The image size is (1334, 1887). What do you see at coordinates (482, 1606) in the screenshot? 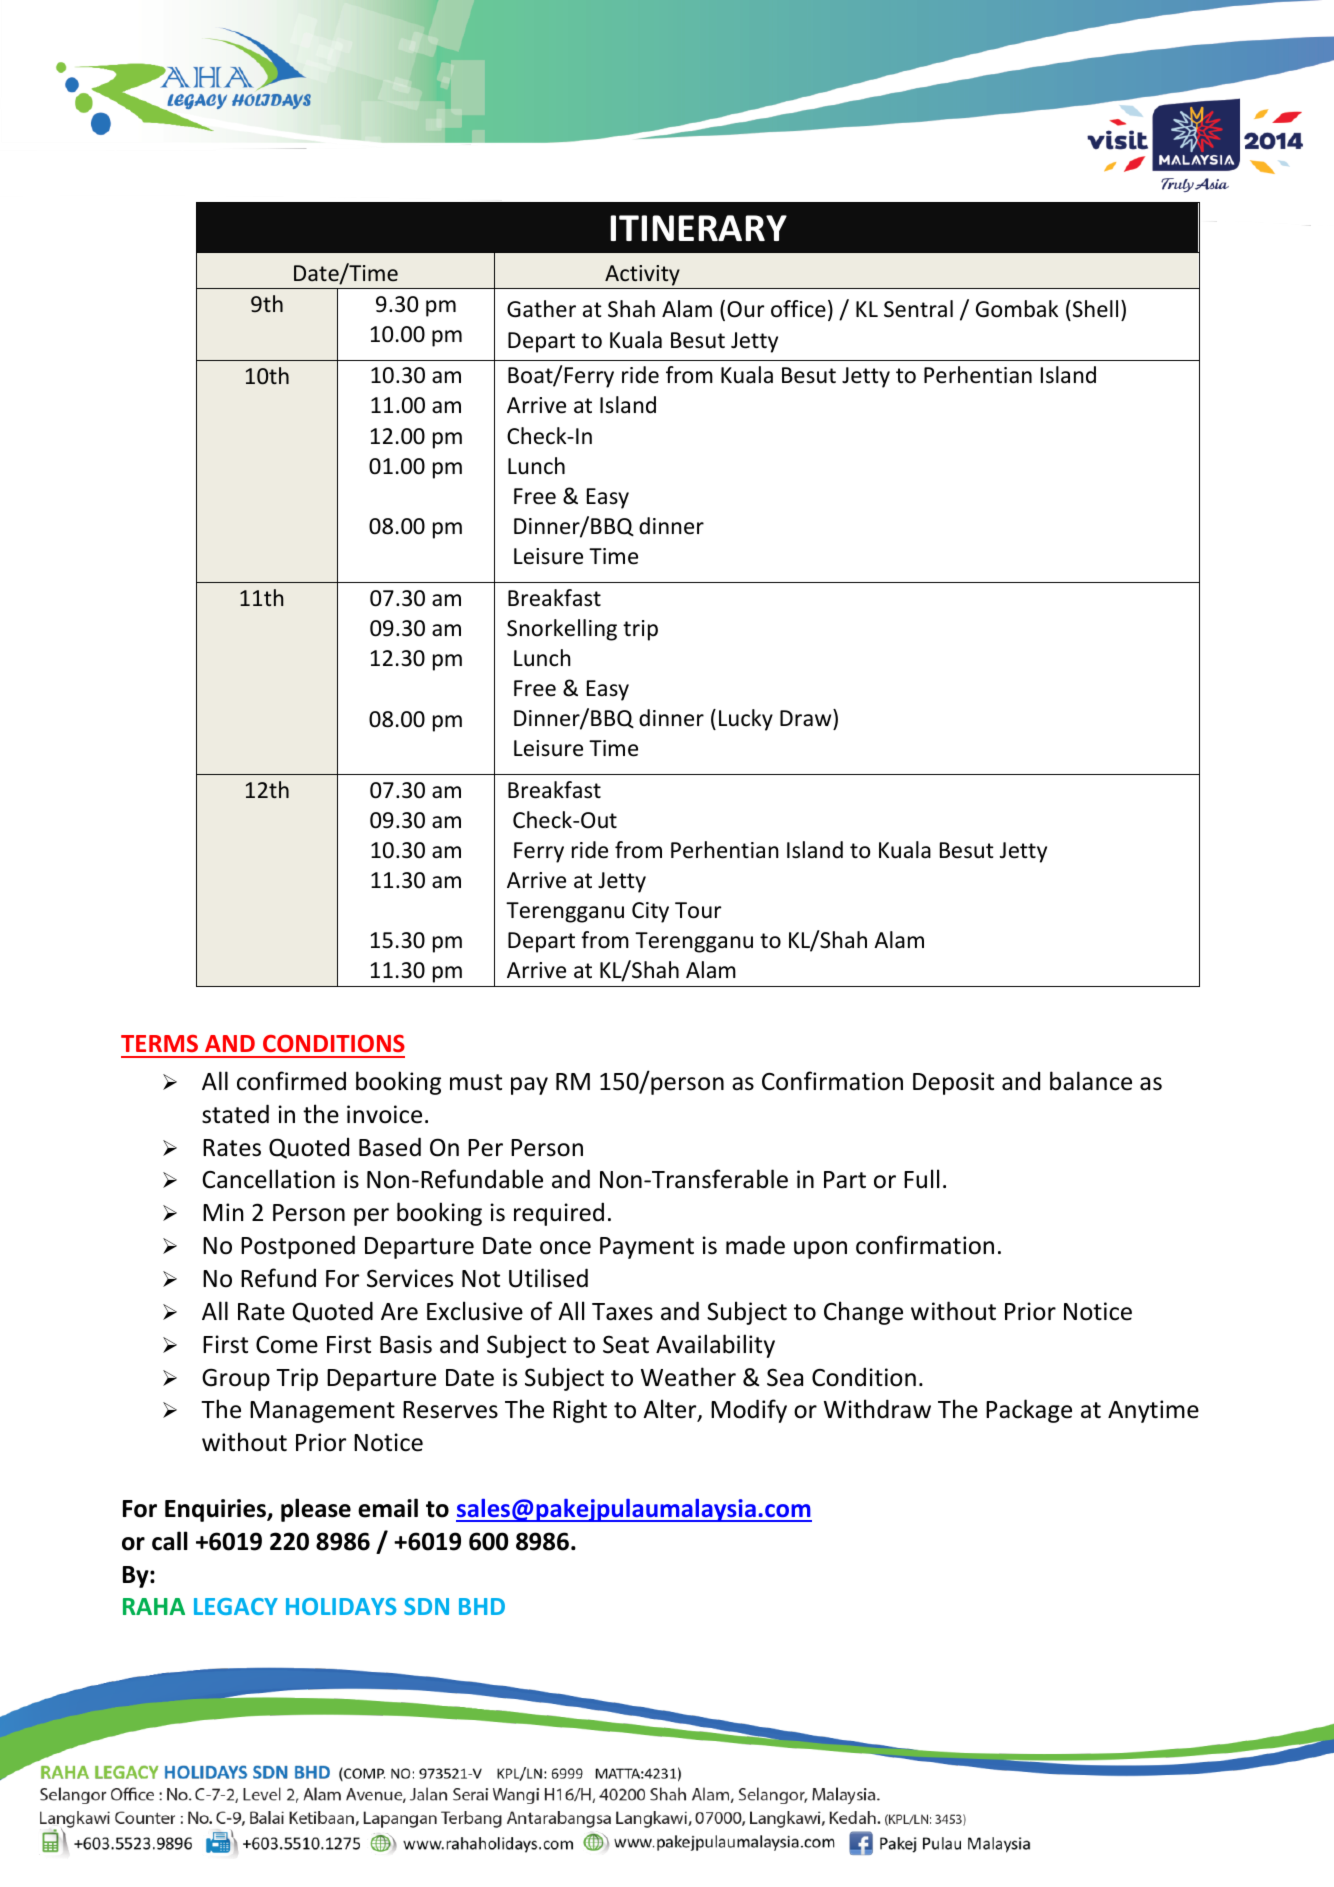
I see `BHD` at bounding box center [482, 1606].
